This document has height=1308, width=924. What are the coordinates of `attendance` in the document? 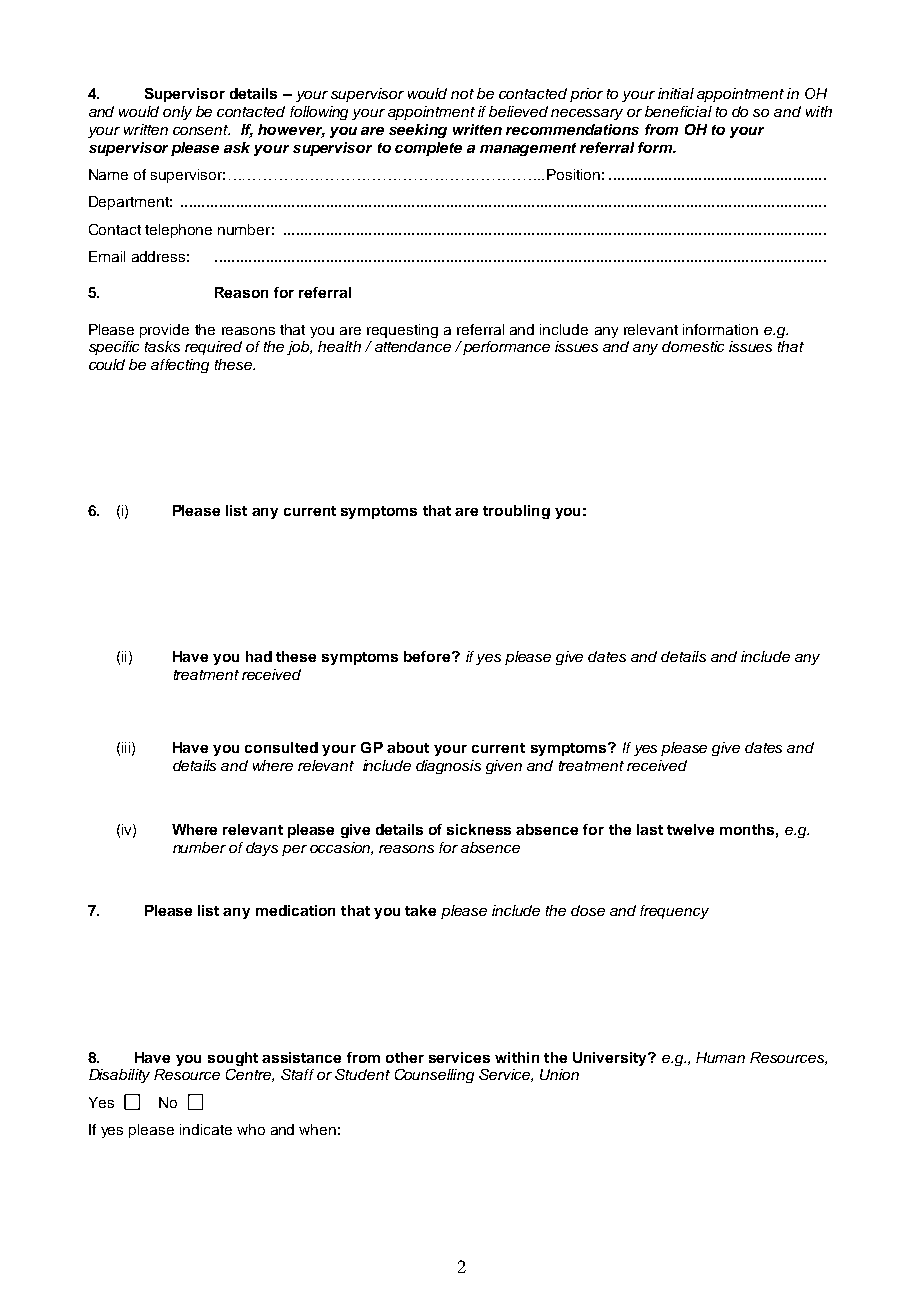 It's located at (413, 346).
